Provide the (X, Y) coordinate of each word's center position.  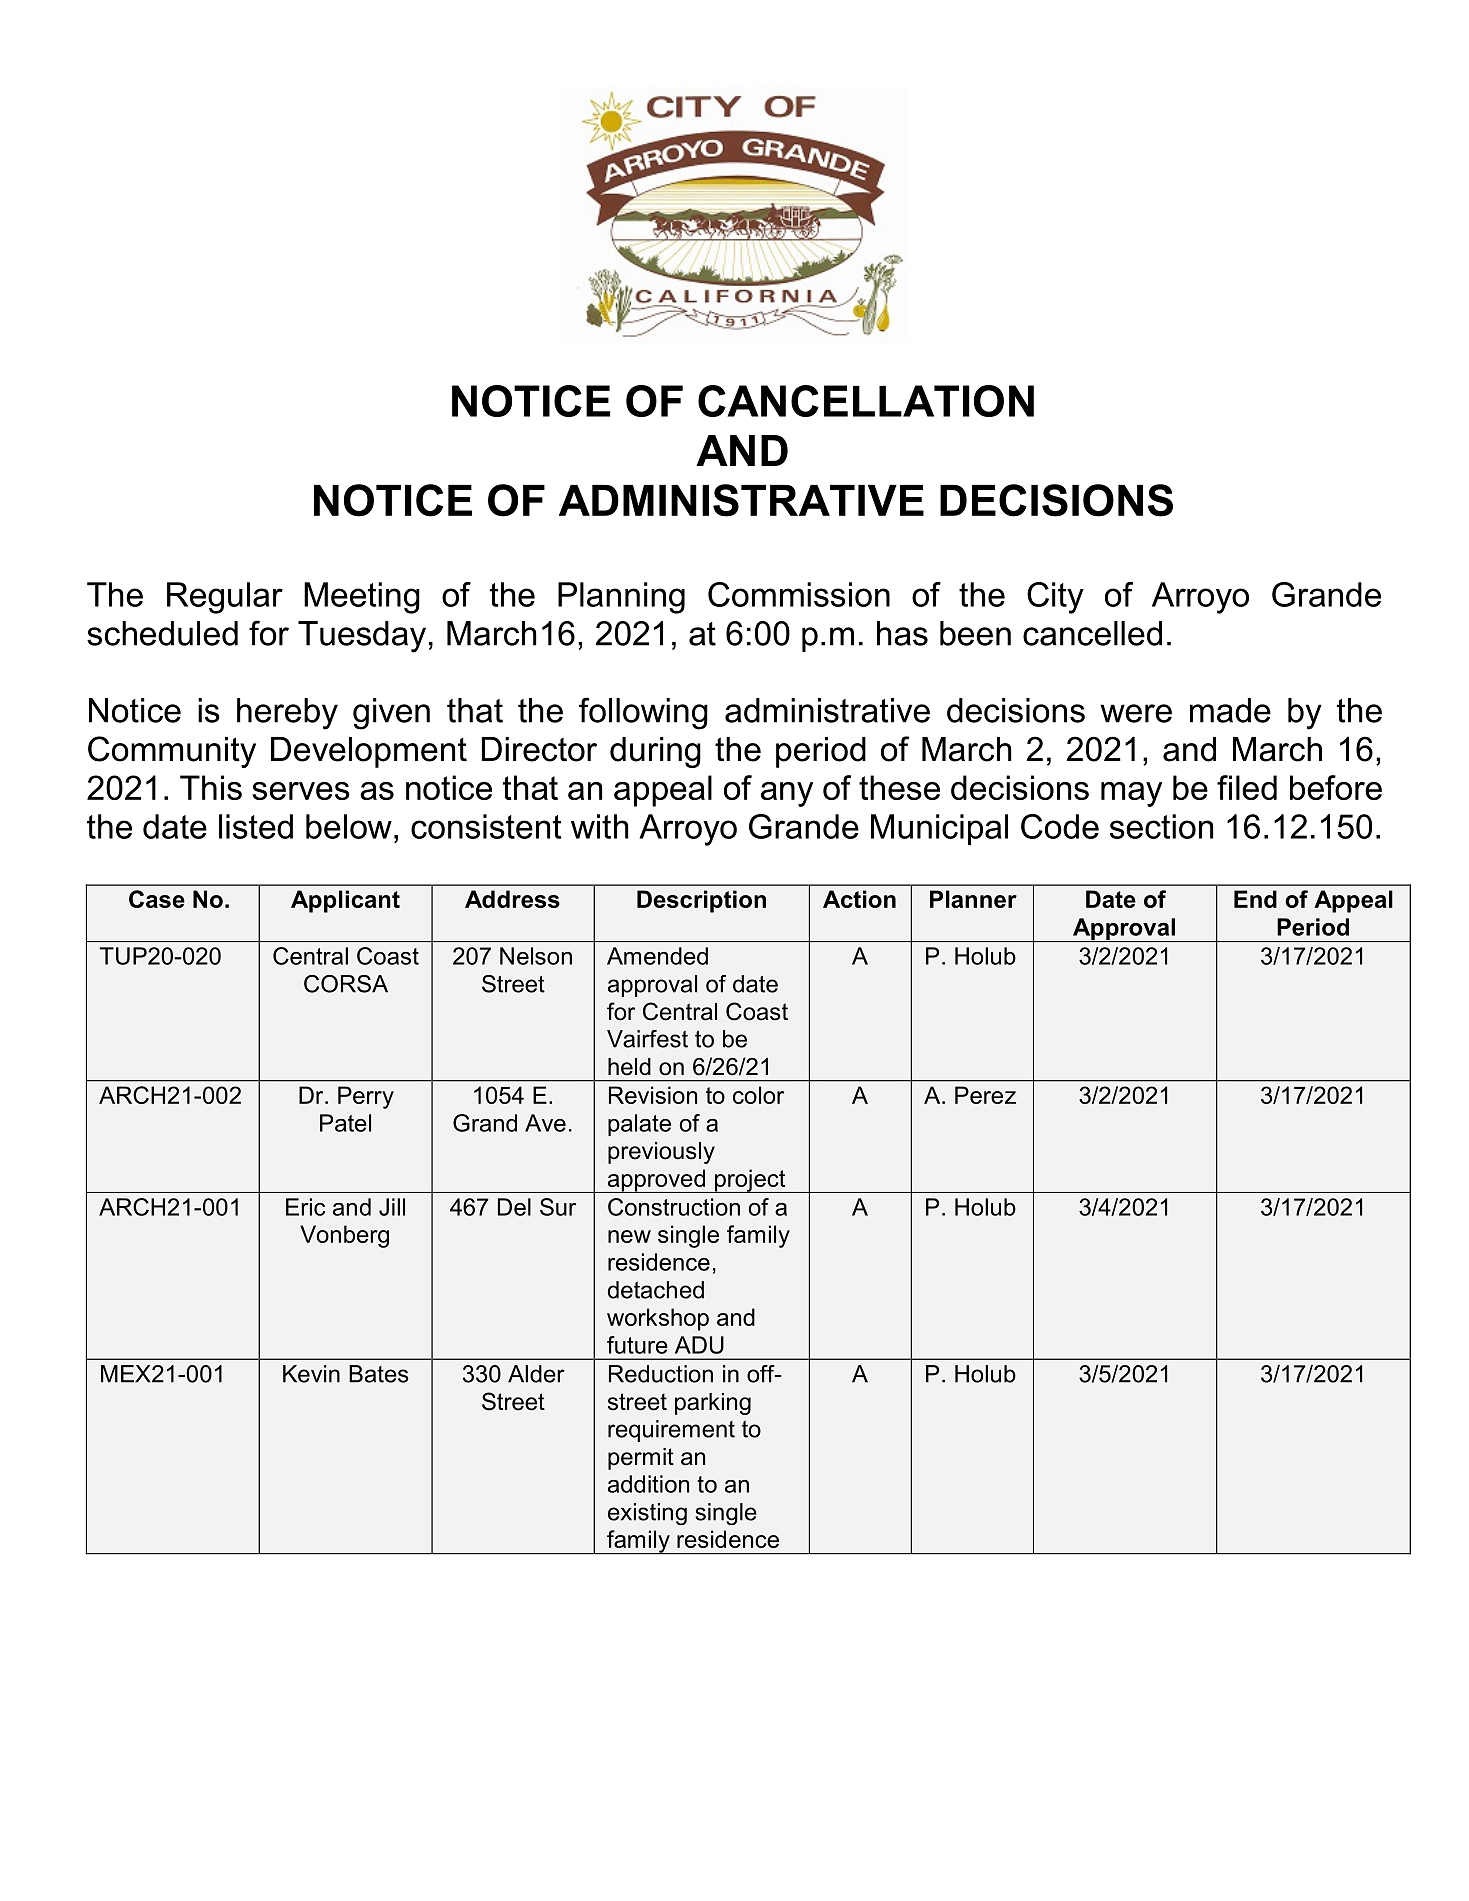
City (1055, 598)
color (758, 1095)
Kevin (311, 1374)
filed (1247, 787)
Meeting (362, 598)
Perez (985, 1095)
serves (301, 791)
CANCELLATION (866, 401)
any (787, 794)
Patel (345, 1123)
